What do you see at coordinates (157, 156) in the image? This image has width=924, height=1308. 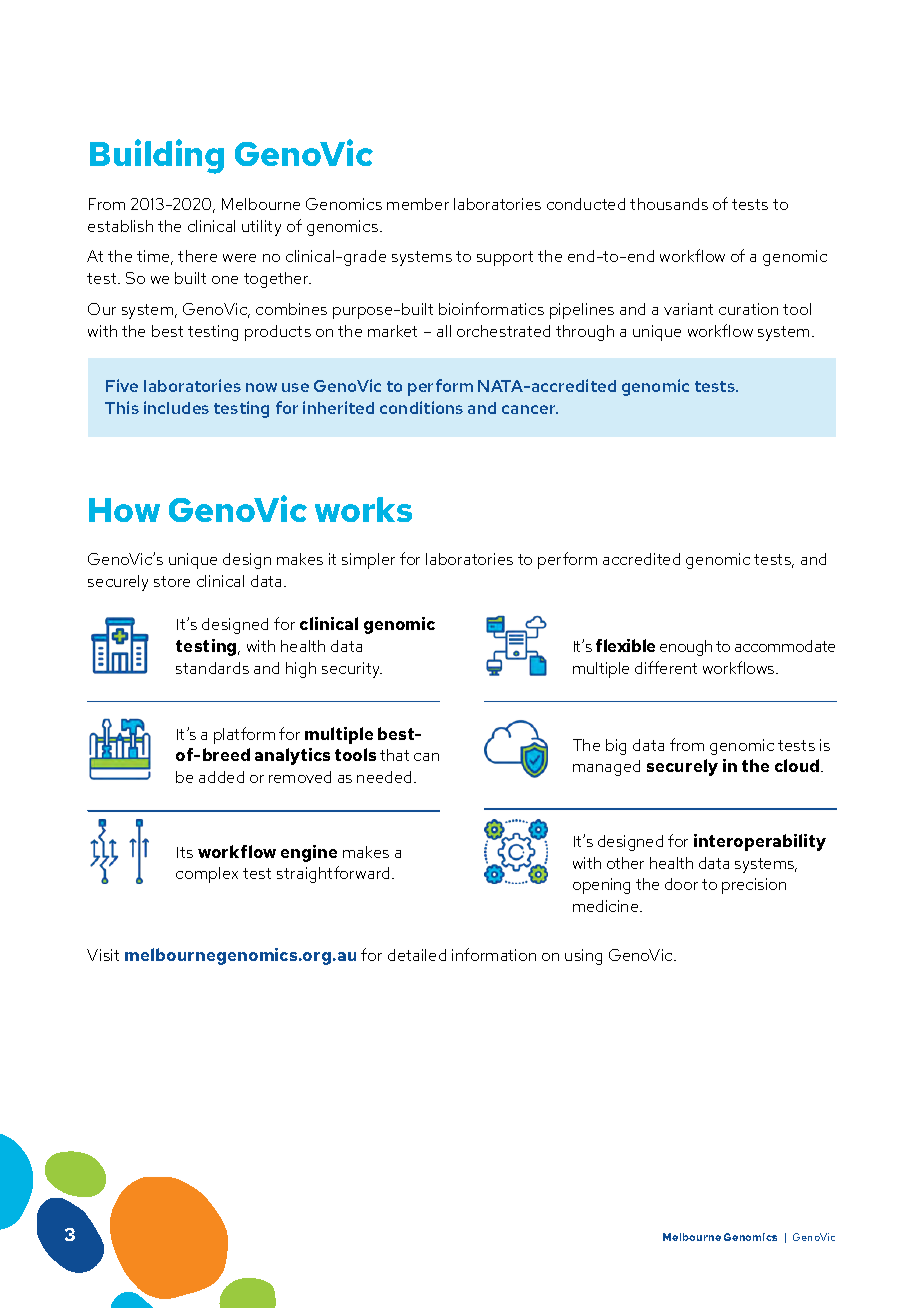 I see `Building` at bounding box center [157, 156].
